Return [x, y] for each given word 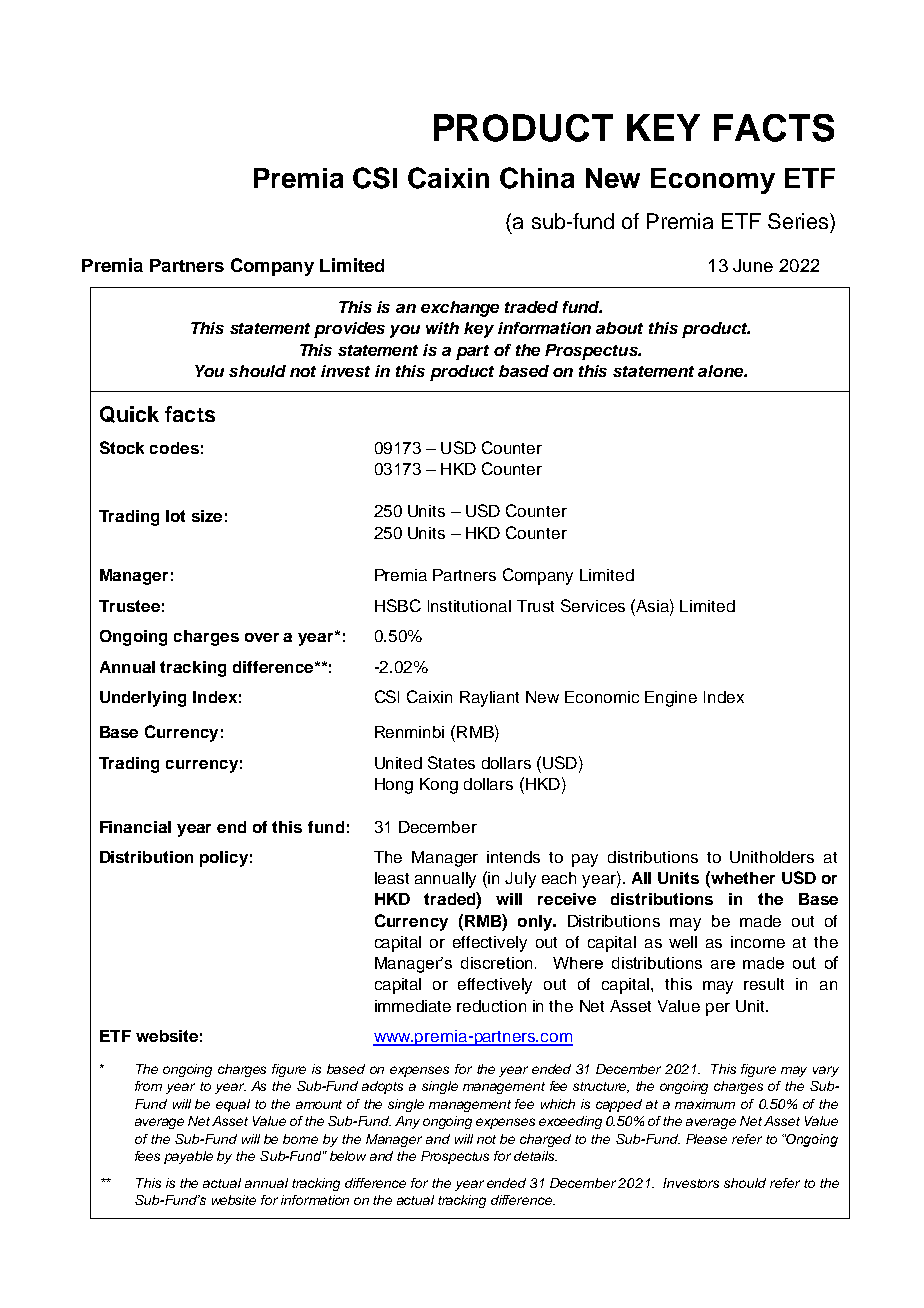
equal [233, 1105]
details [535, 1156]
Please [706, 1139]
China [537, 178]
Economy [713, 181]
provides [349, 330]
